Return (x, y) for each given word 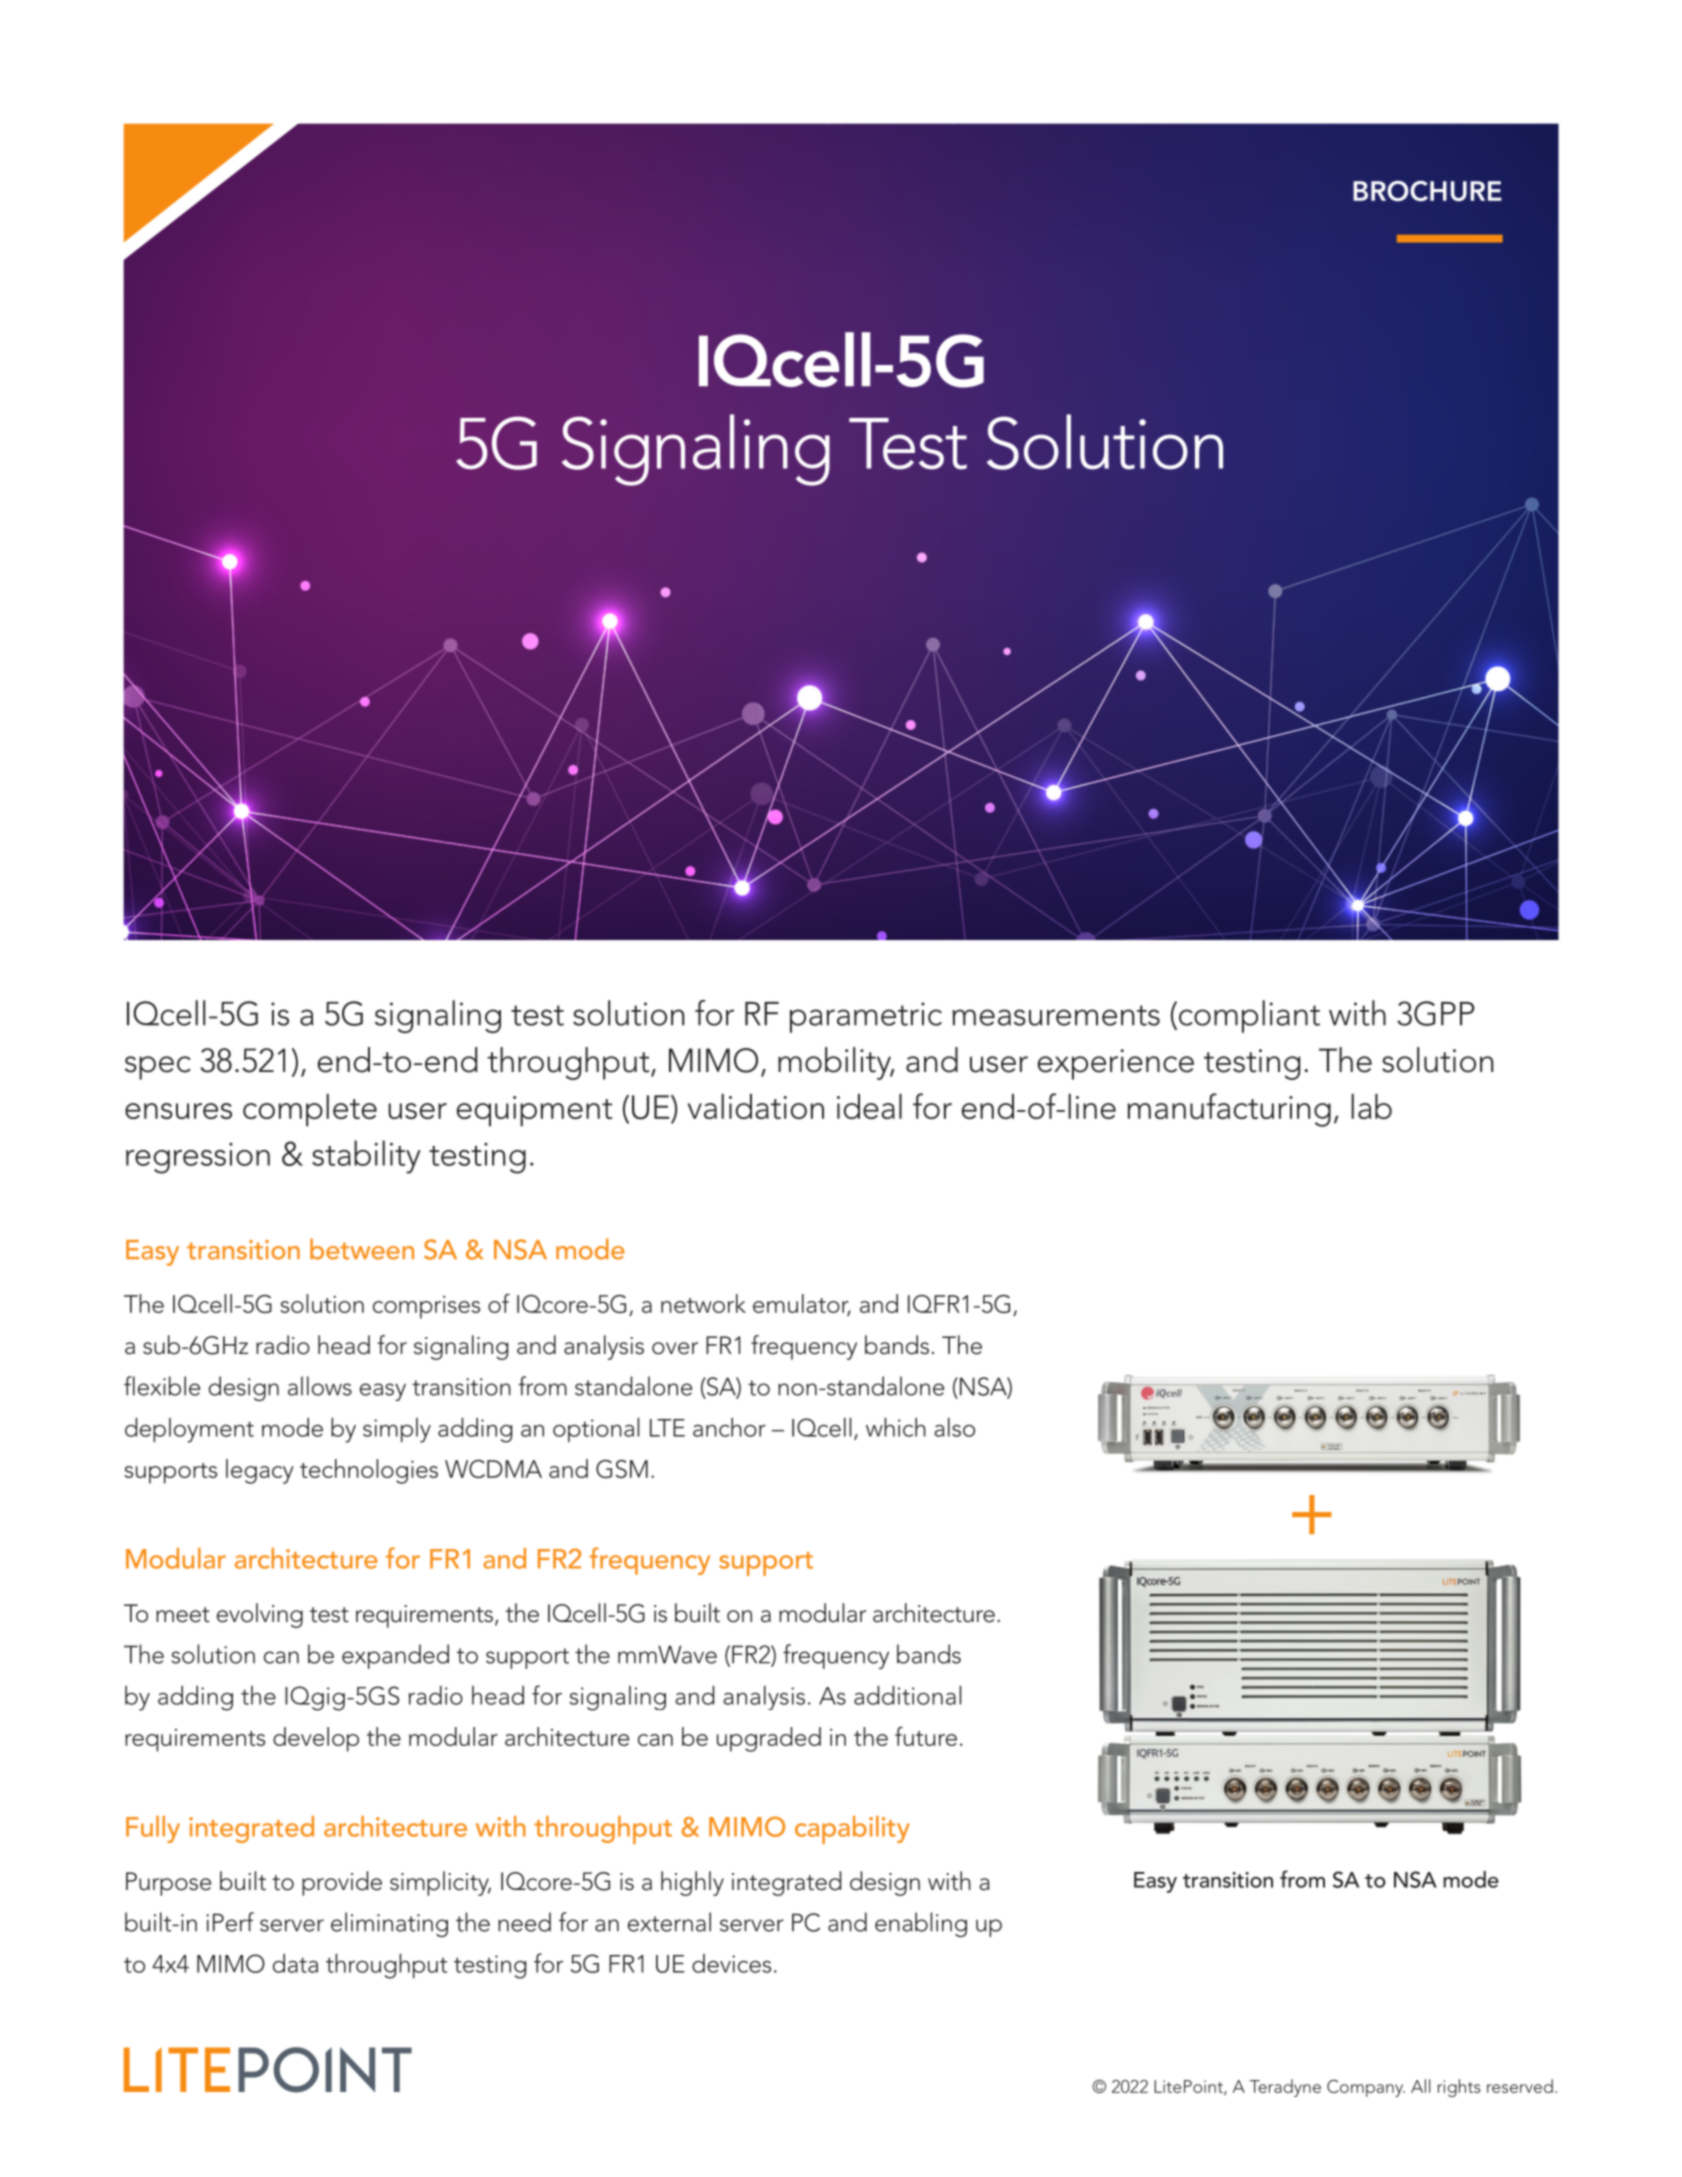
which (896, 1427)
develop (316, 1739)
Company (1366, 2088)
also (954, 1427)
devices (731, 1963)
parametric (866, 1017)
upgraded (769, 1739)
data (295, 1963)
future (926, 1736)
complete (310, 1110)
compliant (1249, 1016)
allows (320, 1386)
